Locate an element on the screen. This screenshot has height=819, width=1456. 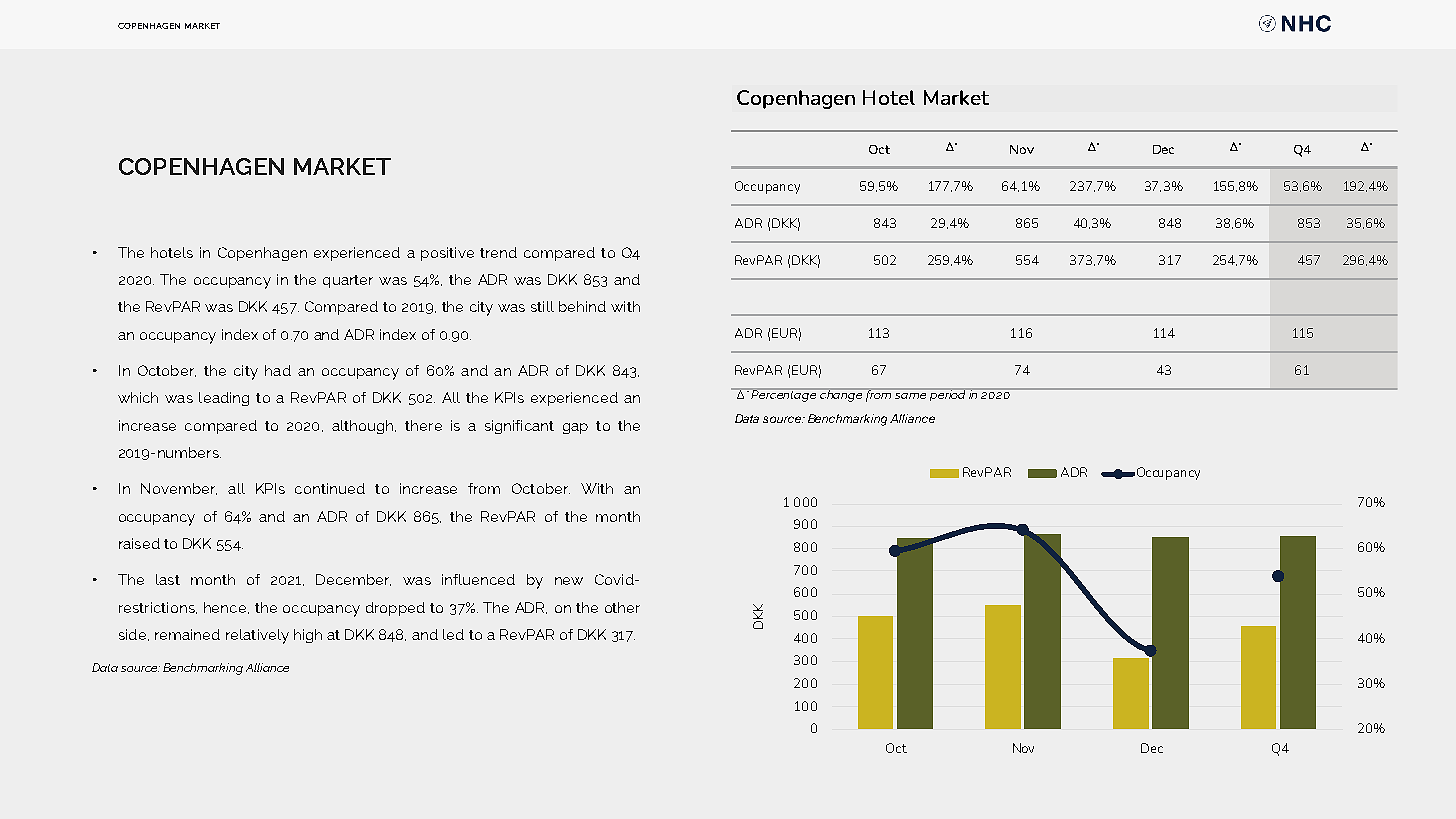
quarter is located at coordinates (348, 281).
